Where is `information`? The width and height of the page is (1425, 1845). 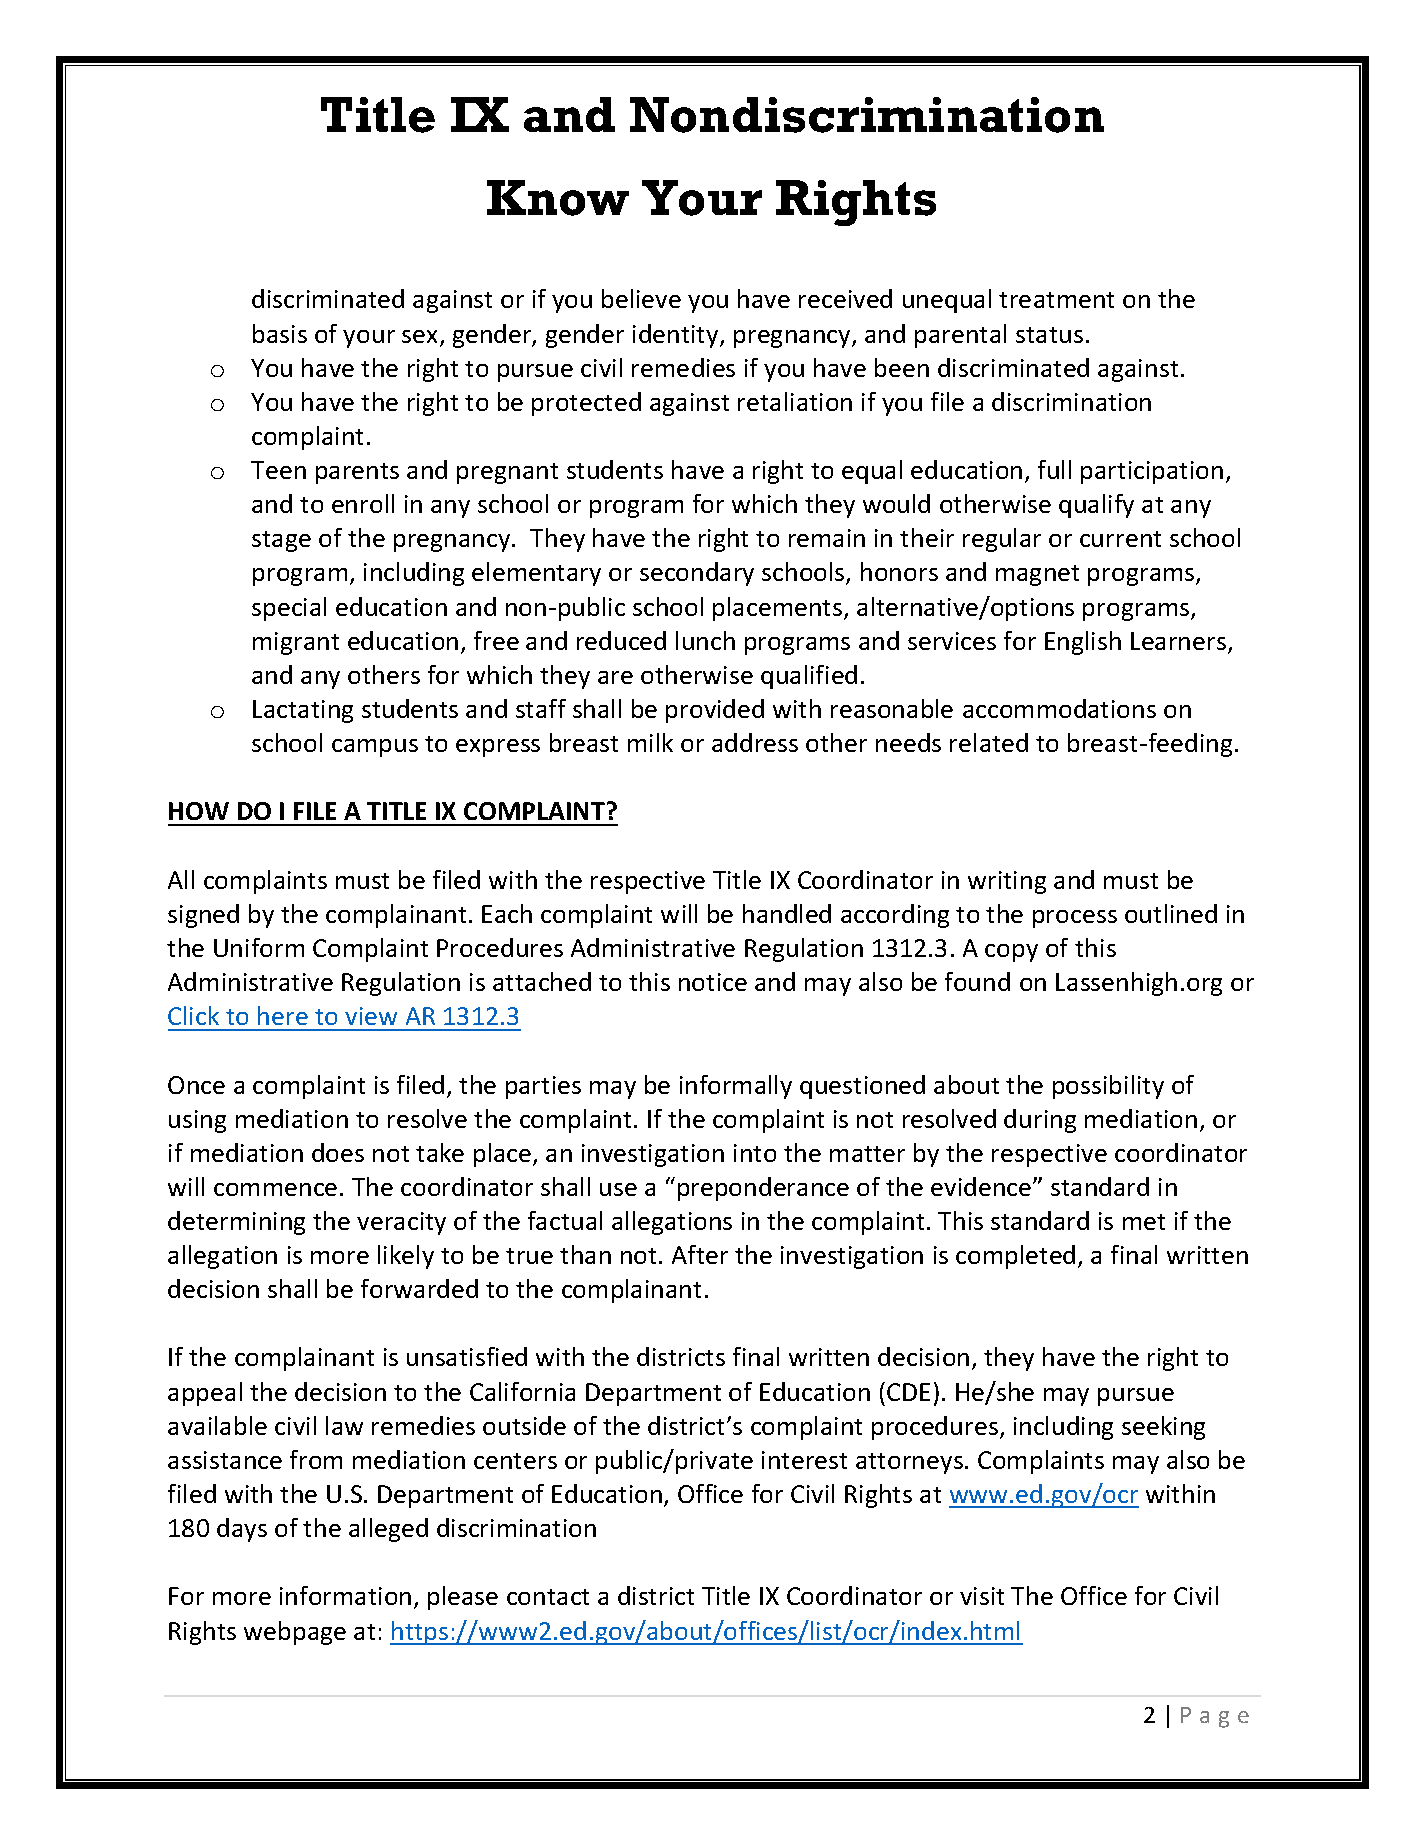
information is located at coordinates (345, 1595).
